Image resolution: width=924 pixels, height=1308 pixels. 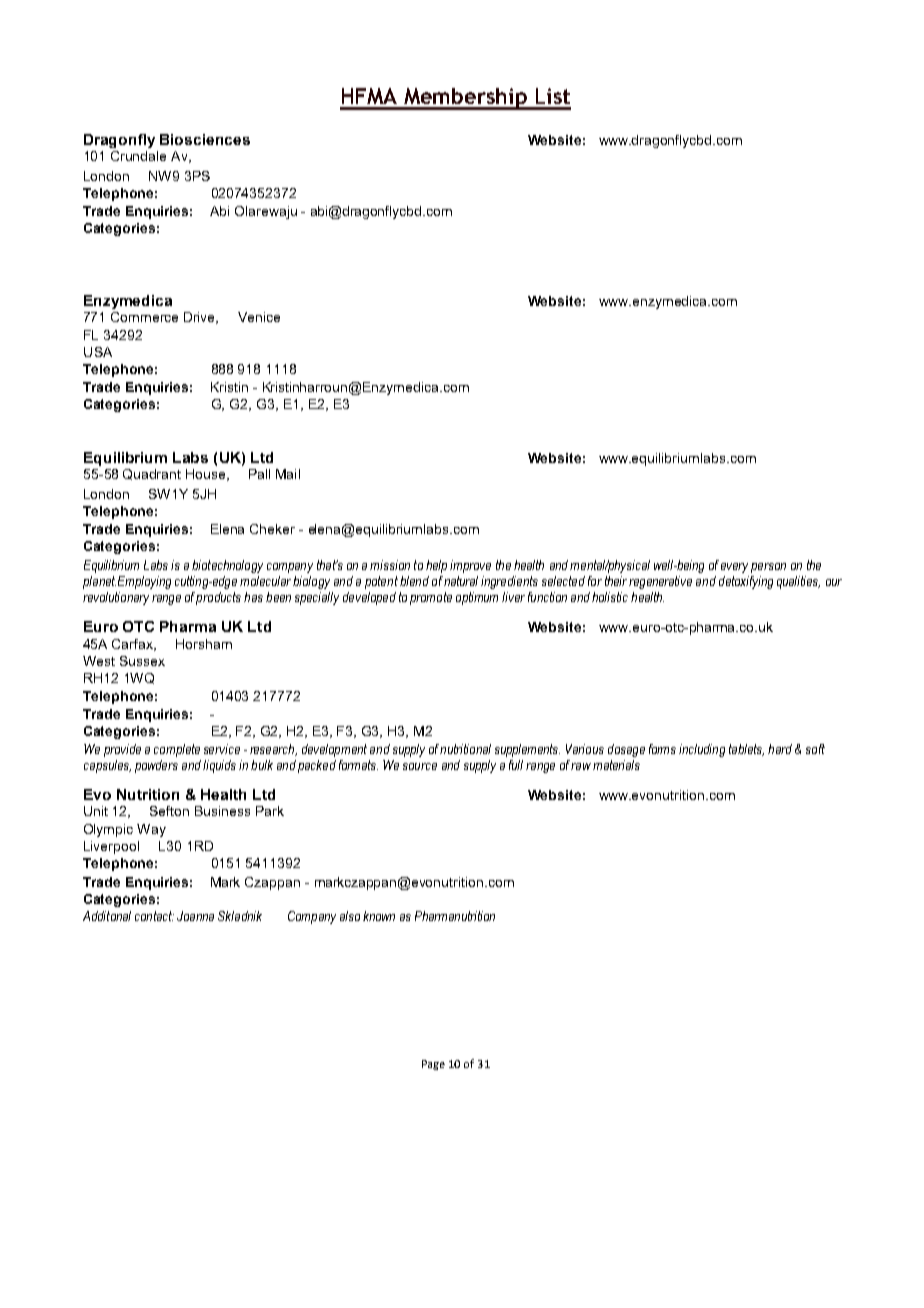 I want to click on Joanna, so click(x=195, y=916).
